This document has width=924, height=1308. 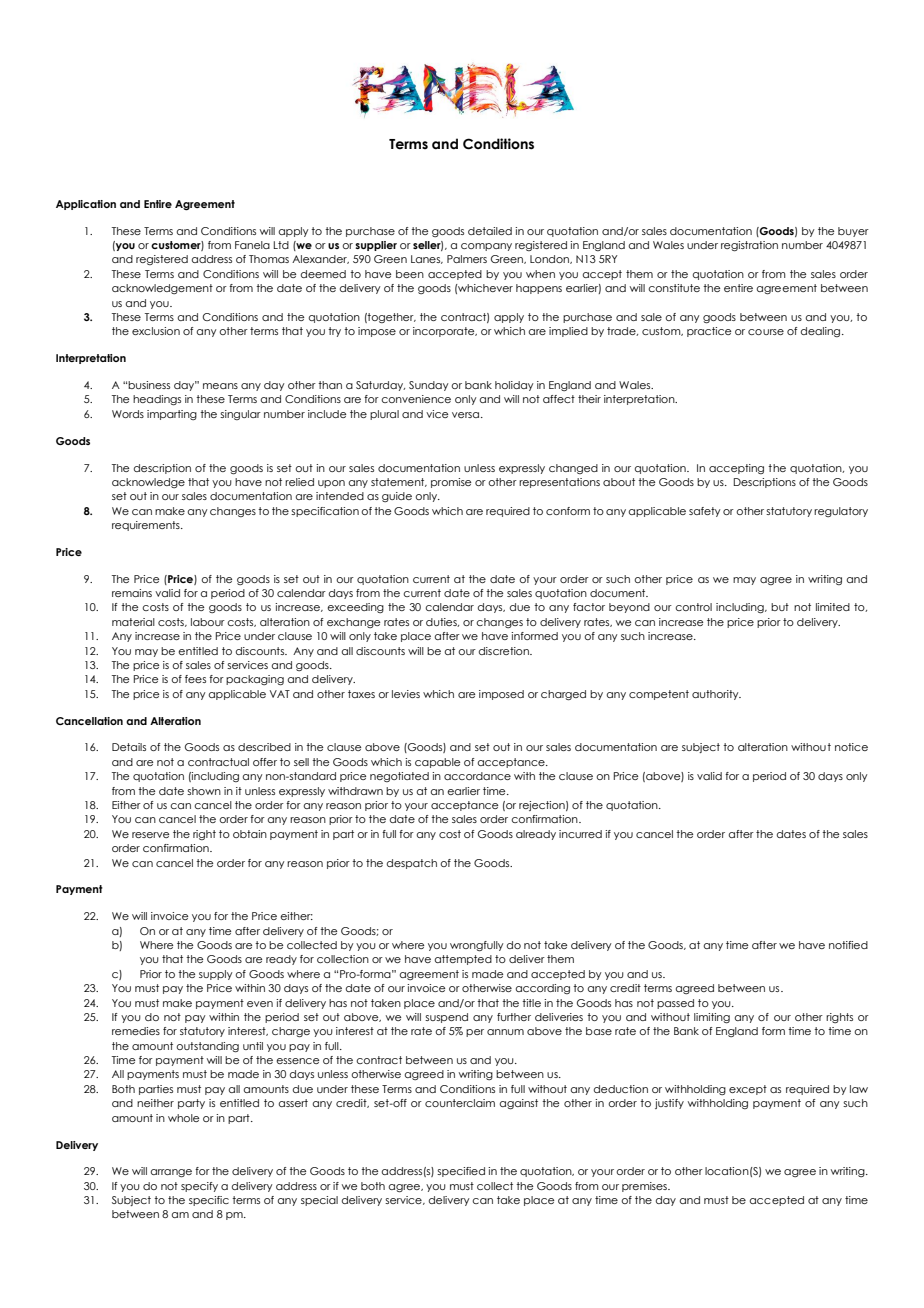 What do you see at coordinates (490, 231) in the document?
I see `detailed` at bounding box center [490, 231].
